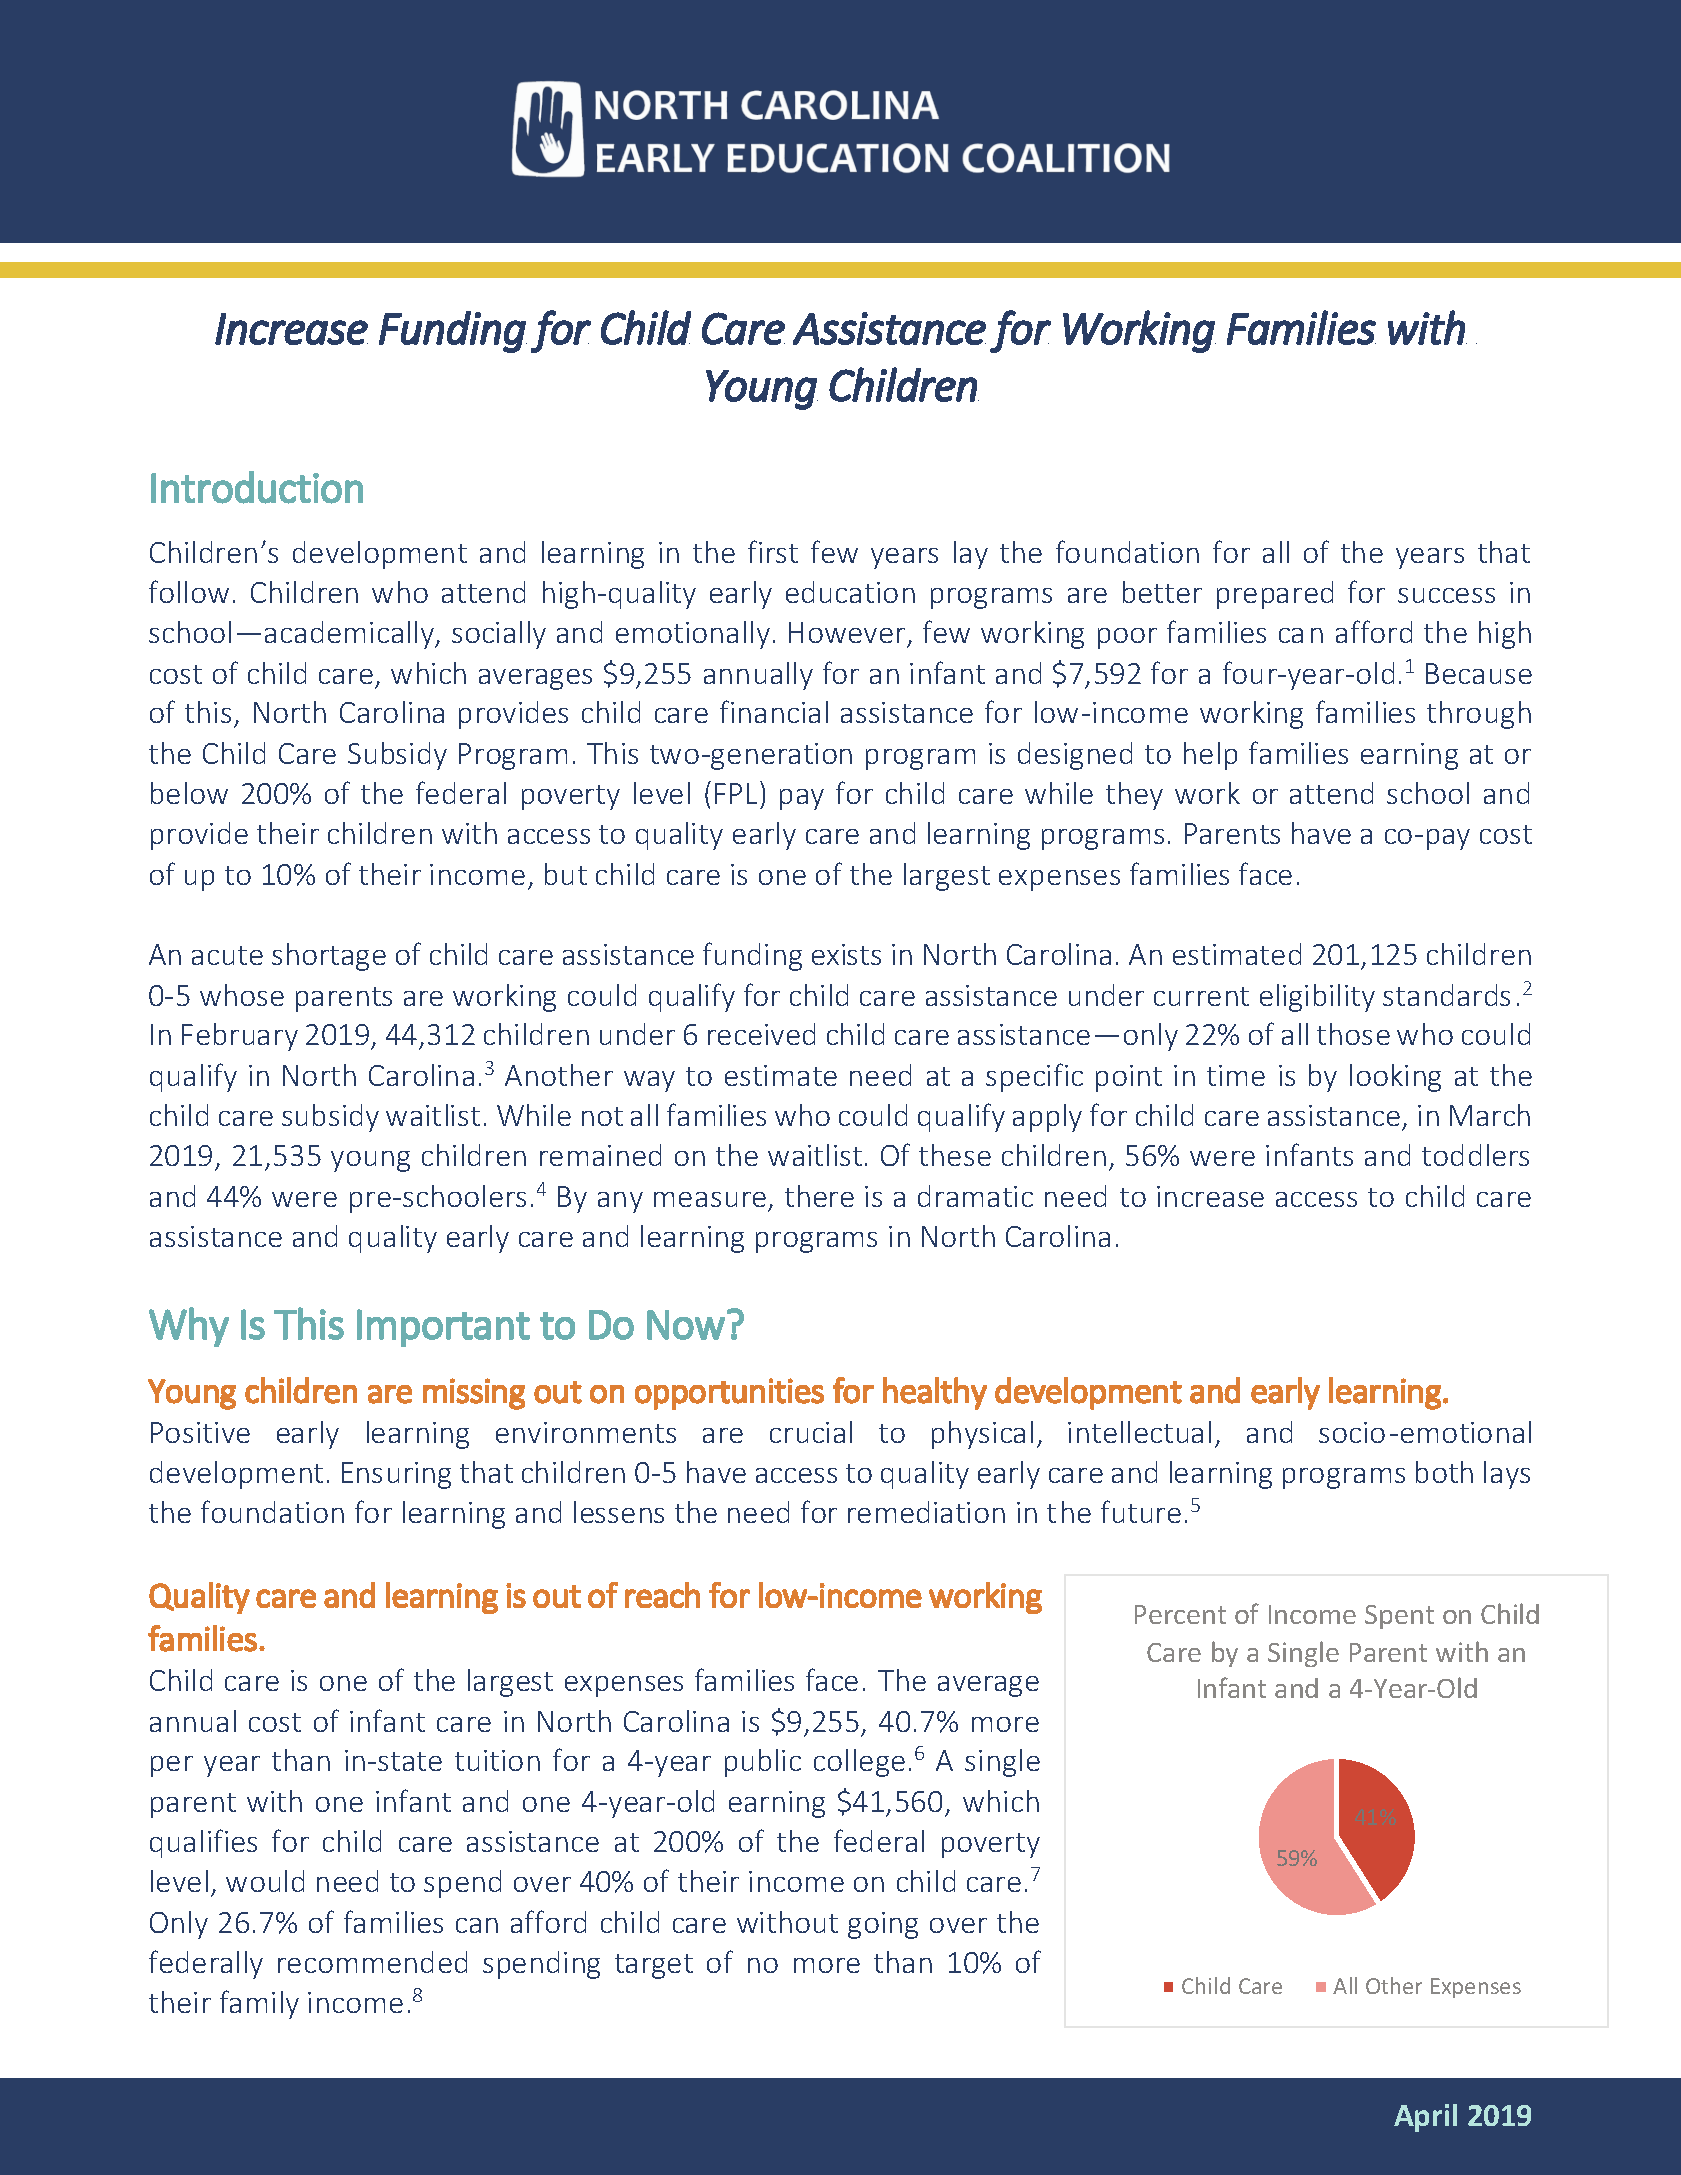  Describe the element at coordinates (686, 1325) in the document. I see `Now` at that location.
